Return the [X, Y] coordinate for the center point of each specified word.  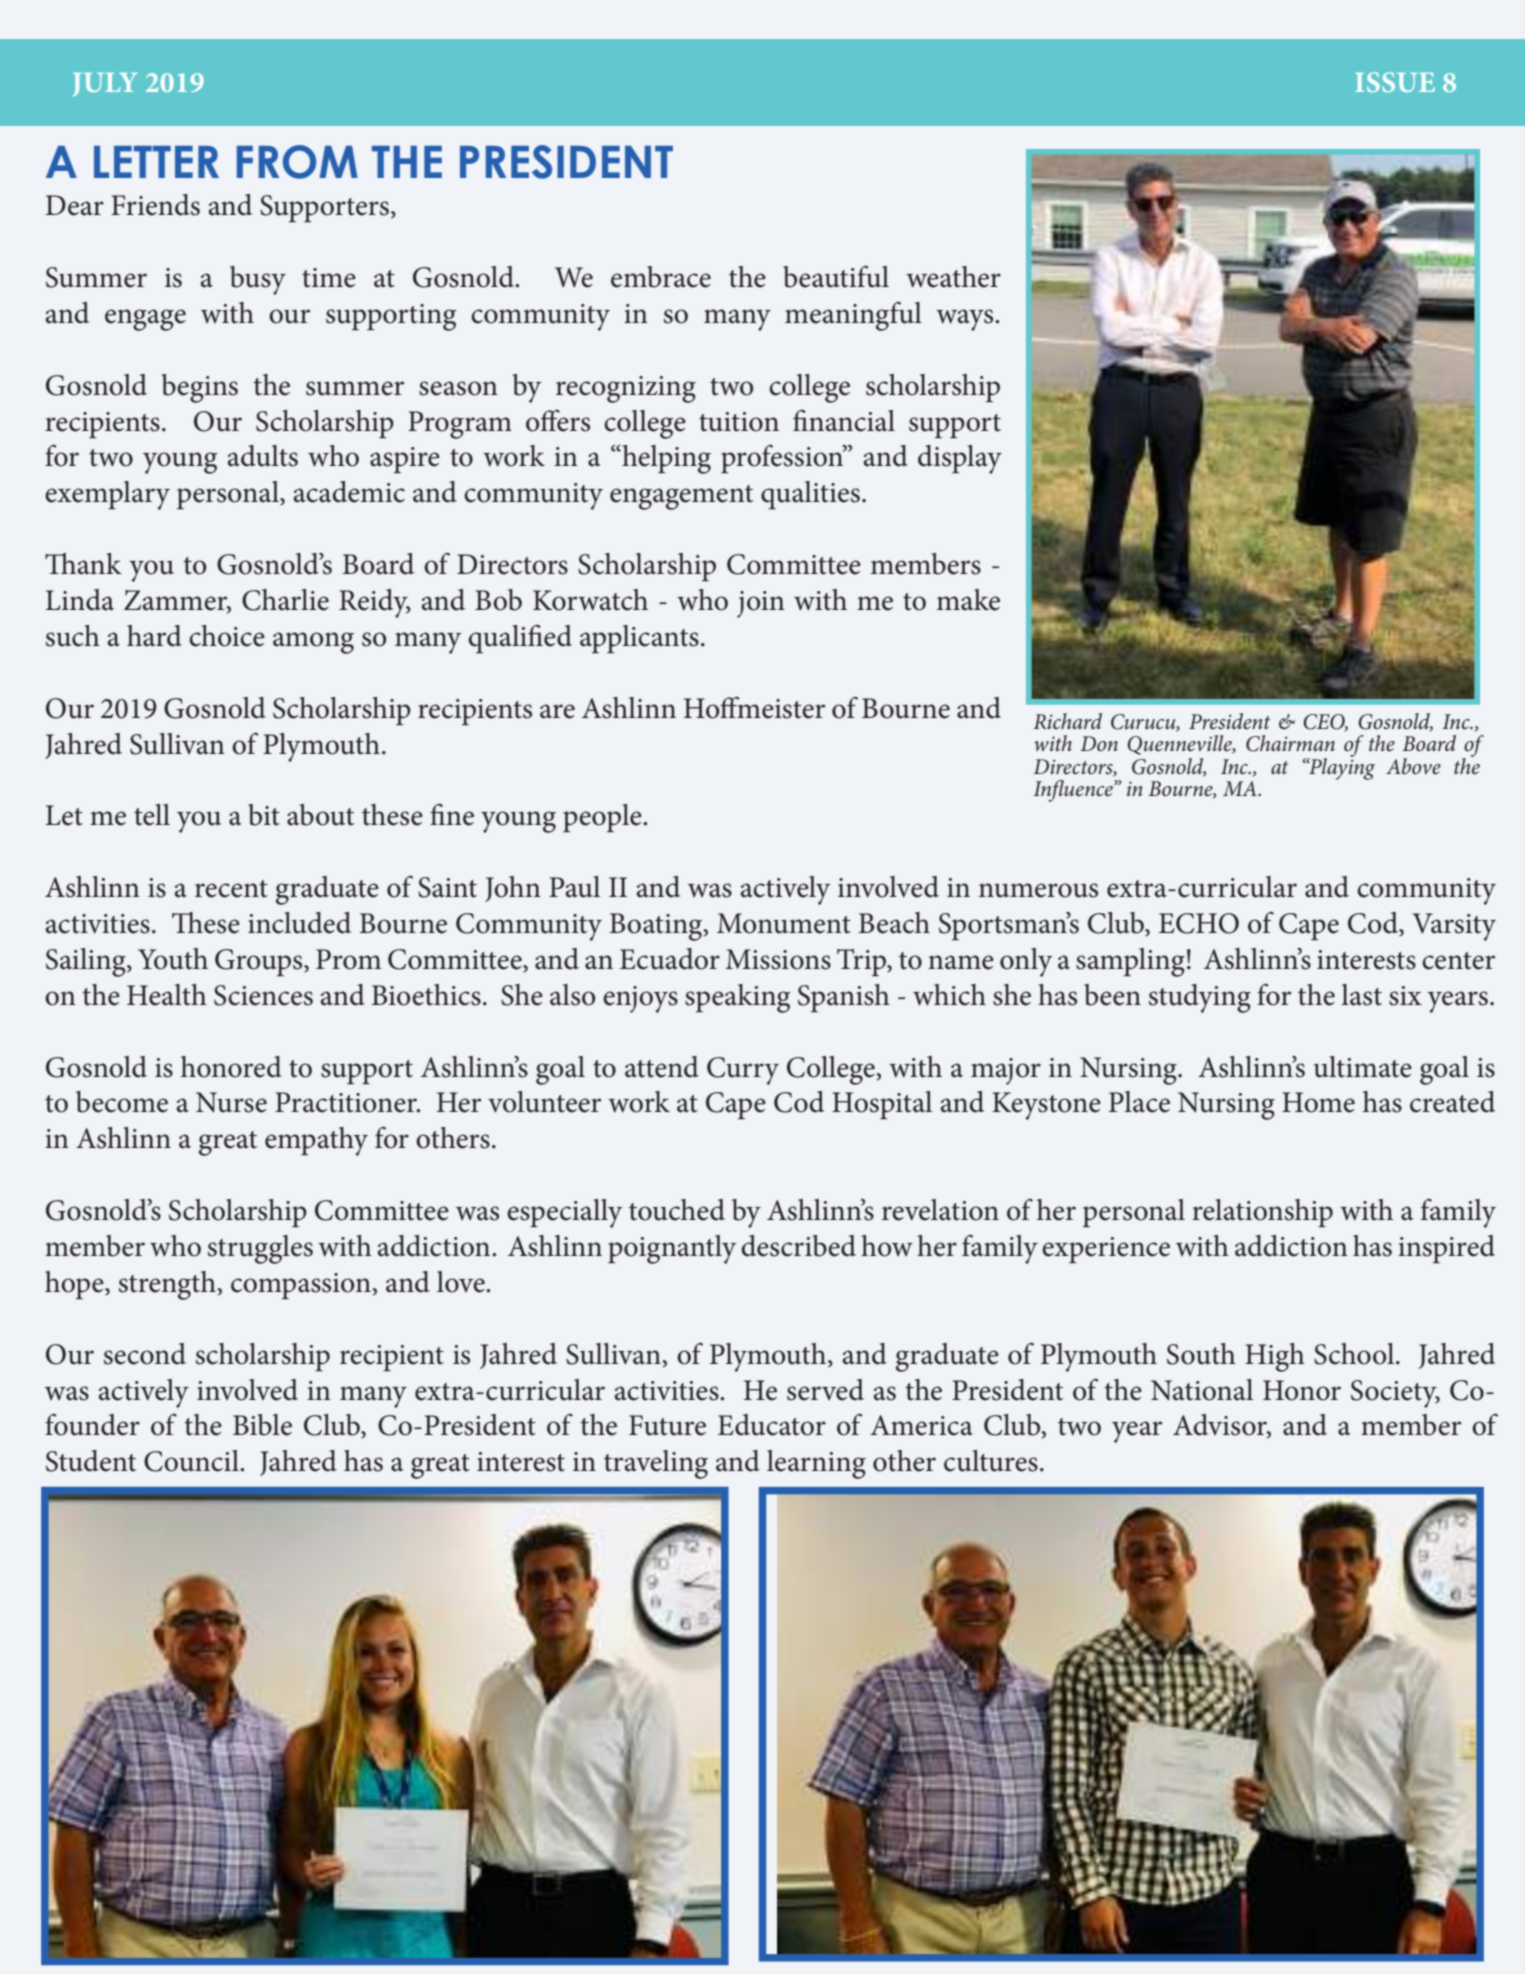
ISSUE [1395, 82]
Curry [743, 1071]
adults [262, 456]
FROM [297, 162]
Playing [1341, 767]
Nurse [231, 1102]
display [960, 459]
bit [264, 815]
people [603, 818]
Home [1318, 1102]
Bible [262, 1425]
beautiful [836, 276]
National [1202, 1390]
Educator [772, 1425]
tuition [739, 422]
